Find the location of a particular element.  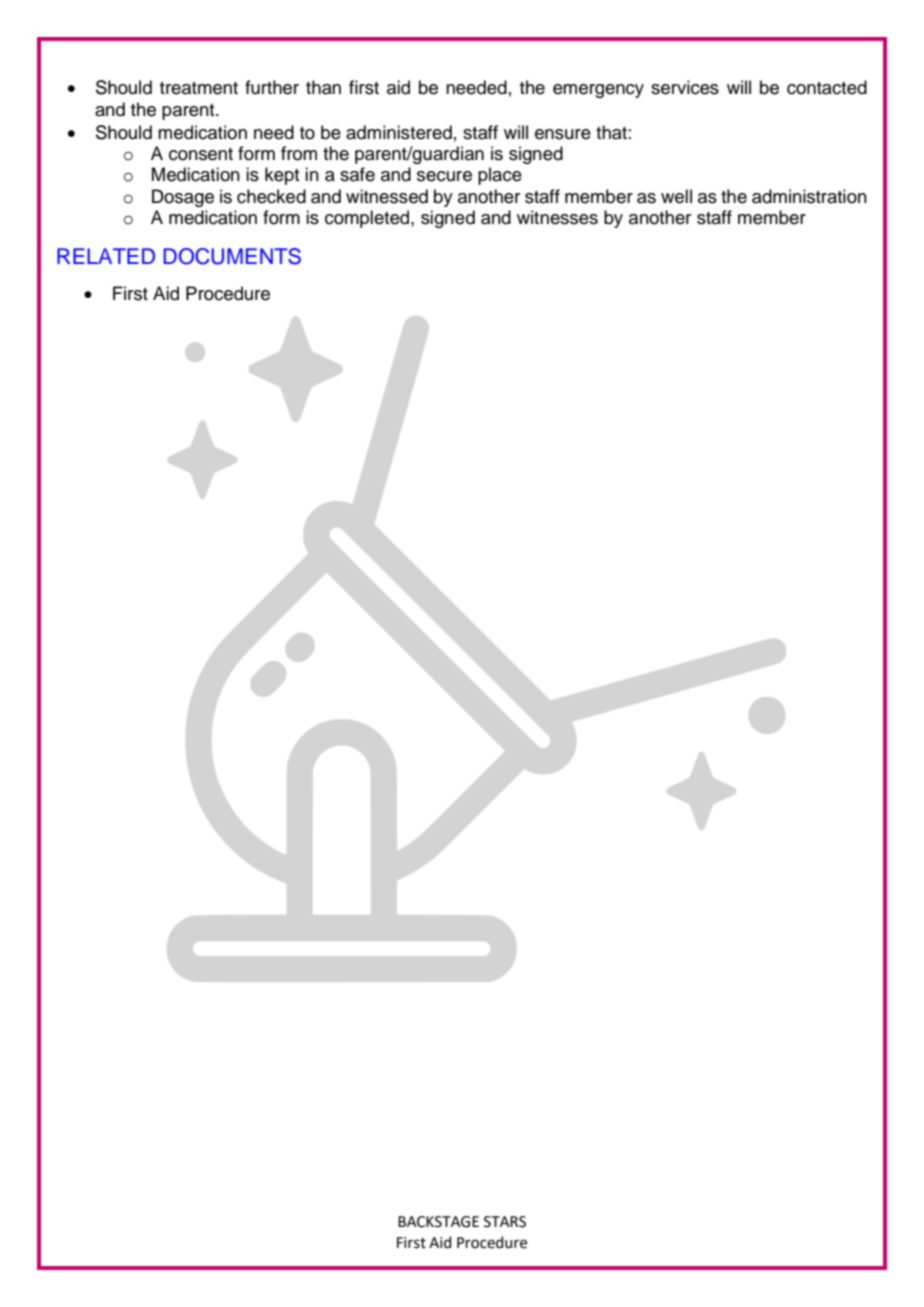

services is located at coordinates (685, 87).
